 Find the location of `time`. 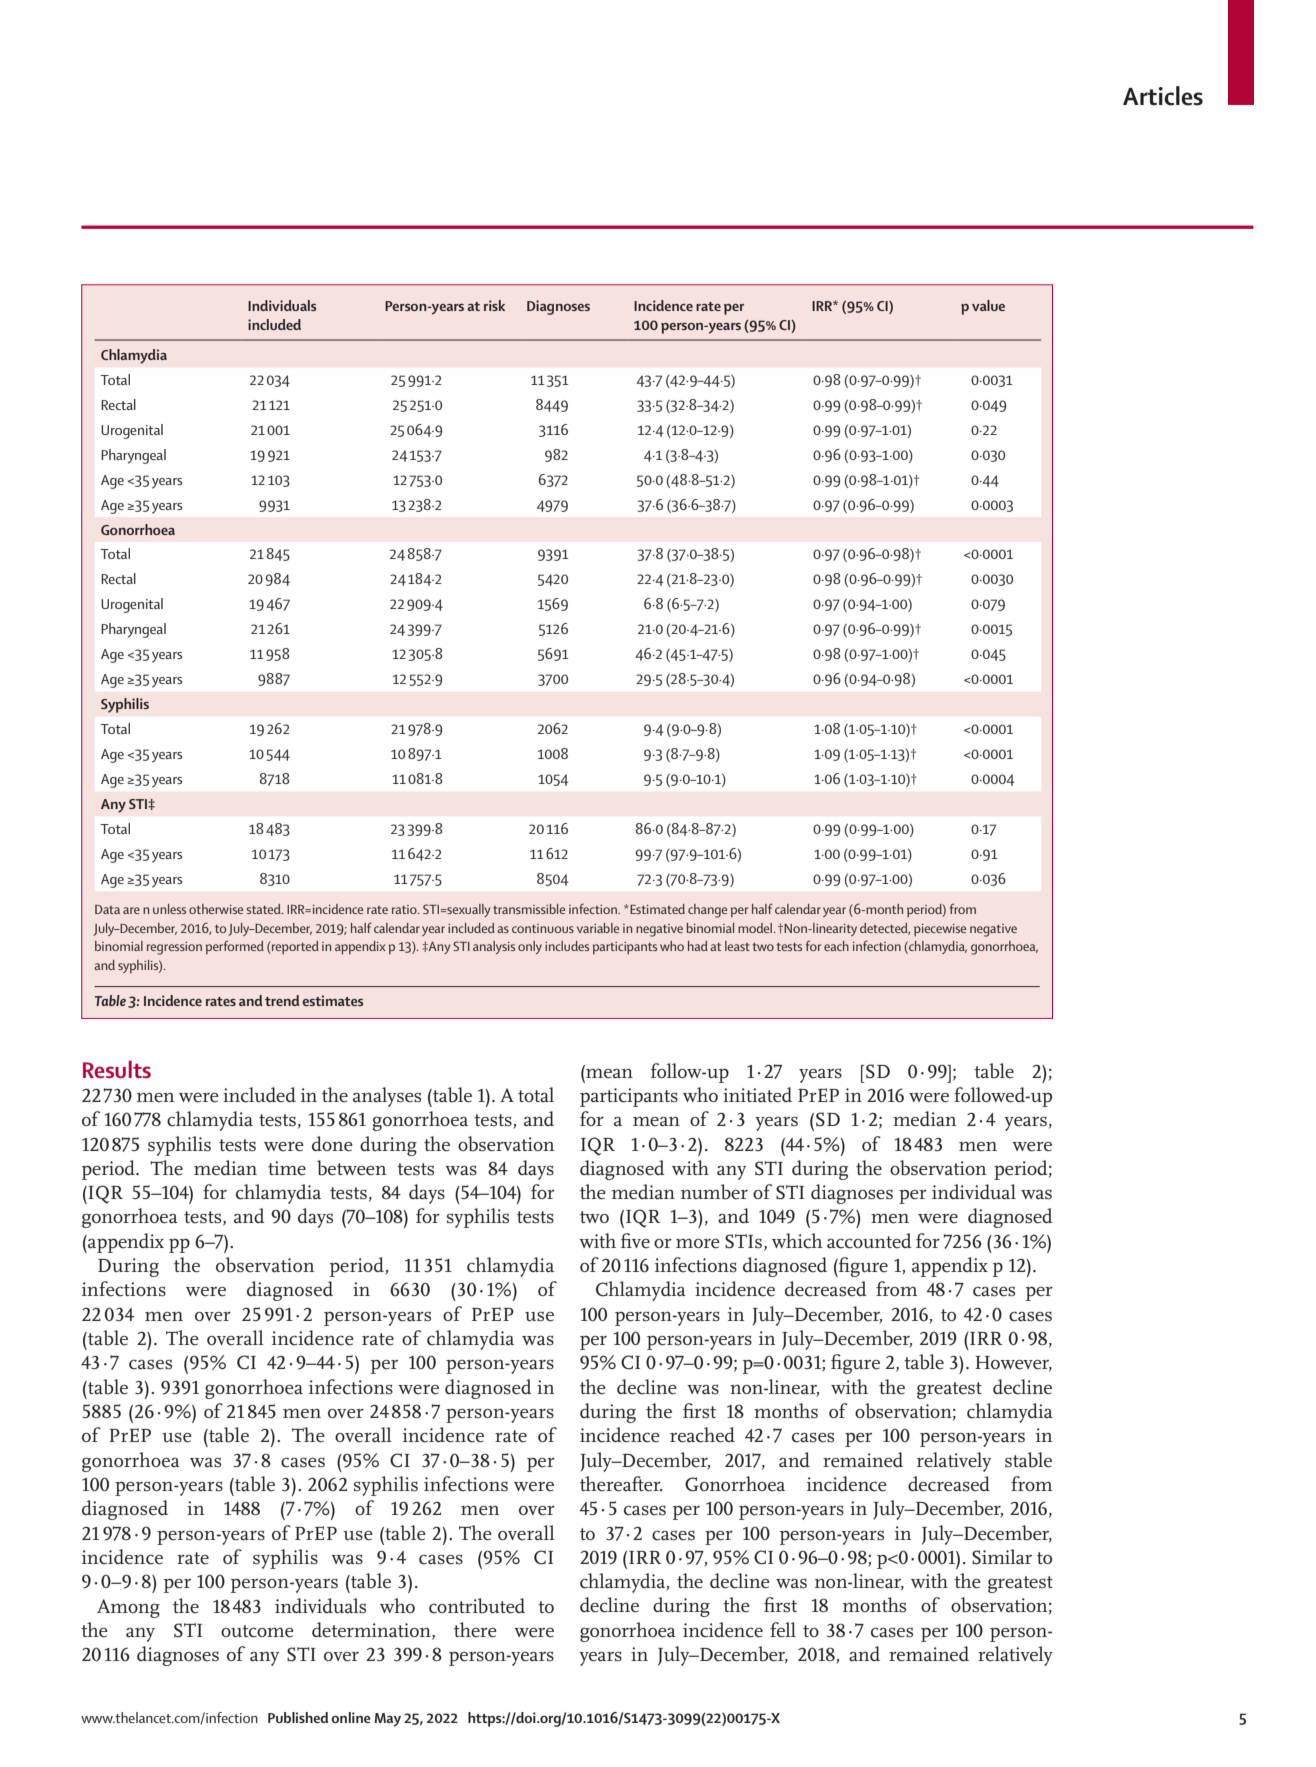

time is located at coordinates (287, 1168).
